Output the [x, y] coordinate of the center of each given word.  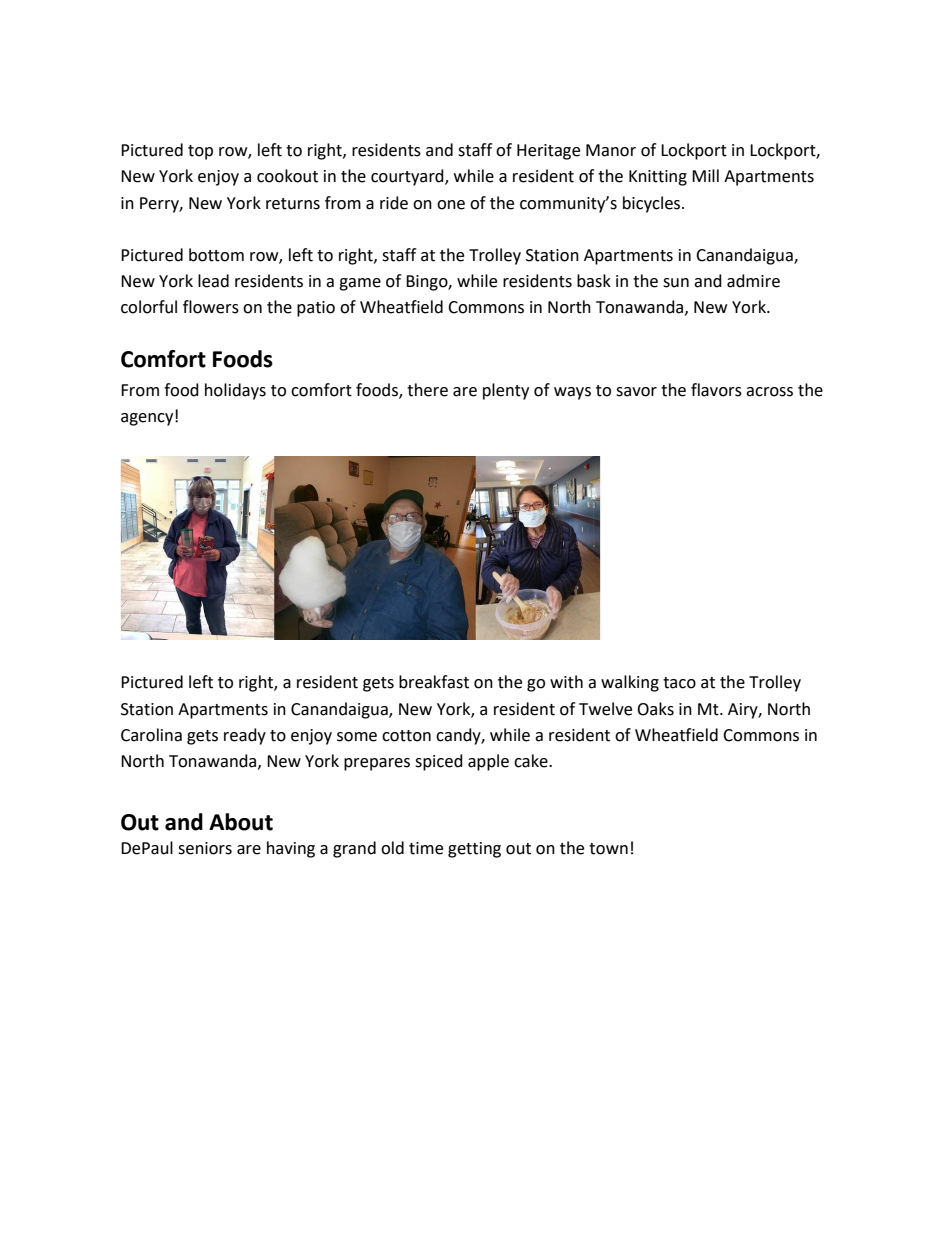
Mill [705, 175]
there [427, 390]
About [241, 822]
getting [474, 850]
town [608, 849]
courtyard [408, 177]
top [200, 152]
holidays [235, 391]
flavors [716, 390]
